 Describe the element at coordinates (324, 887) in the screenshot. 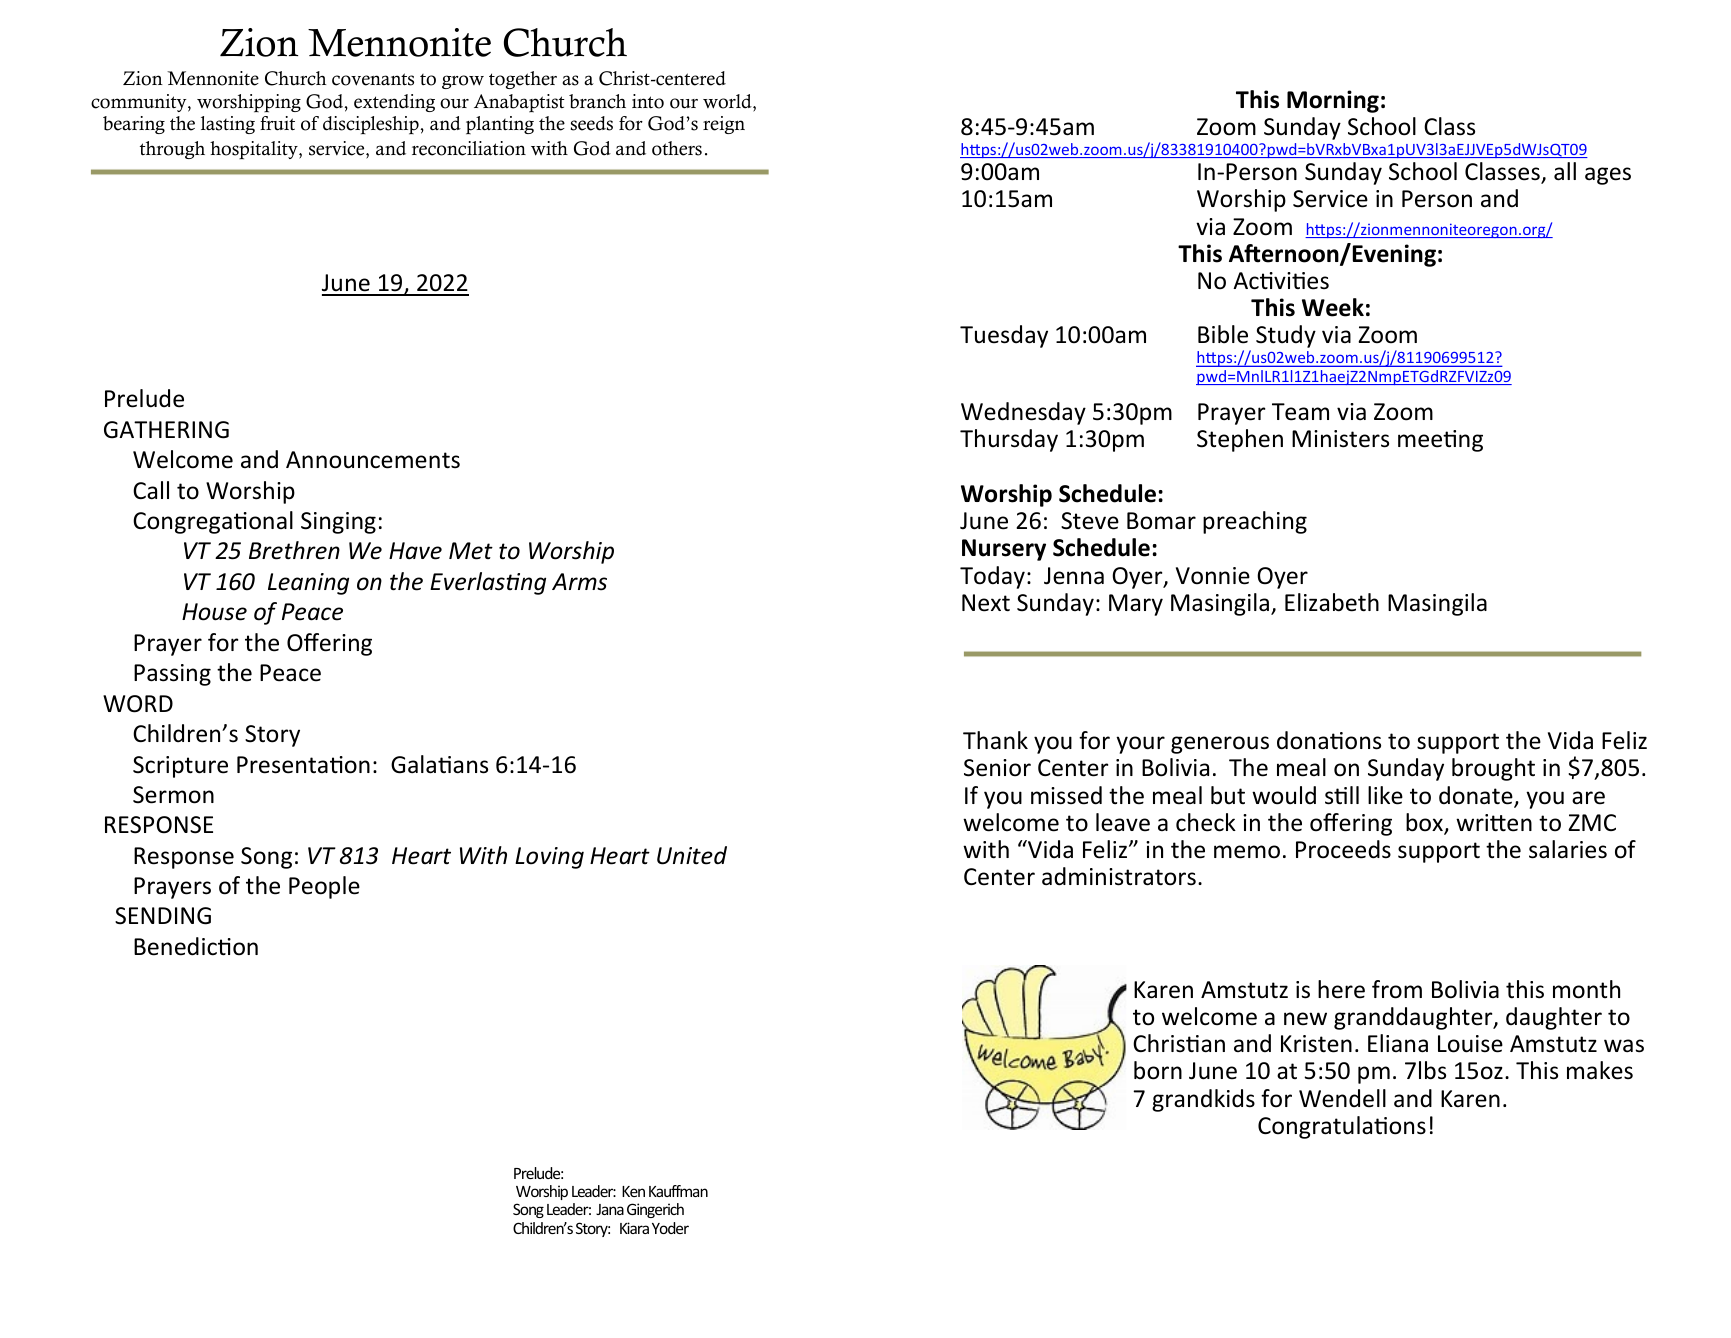

I see `People` at that location.
